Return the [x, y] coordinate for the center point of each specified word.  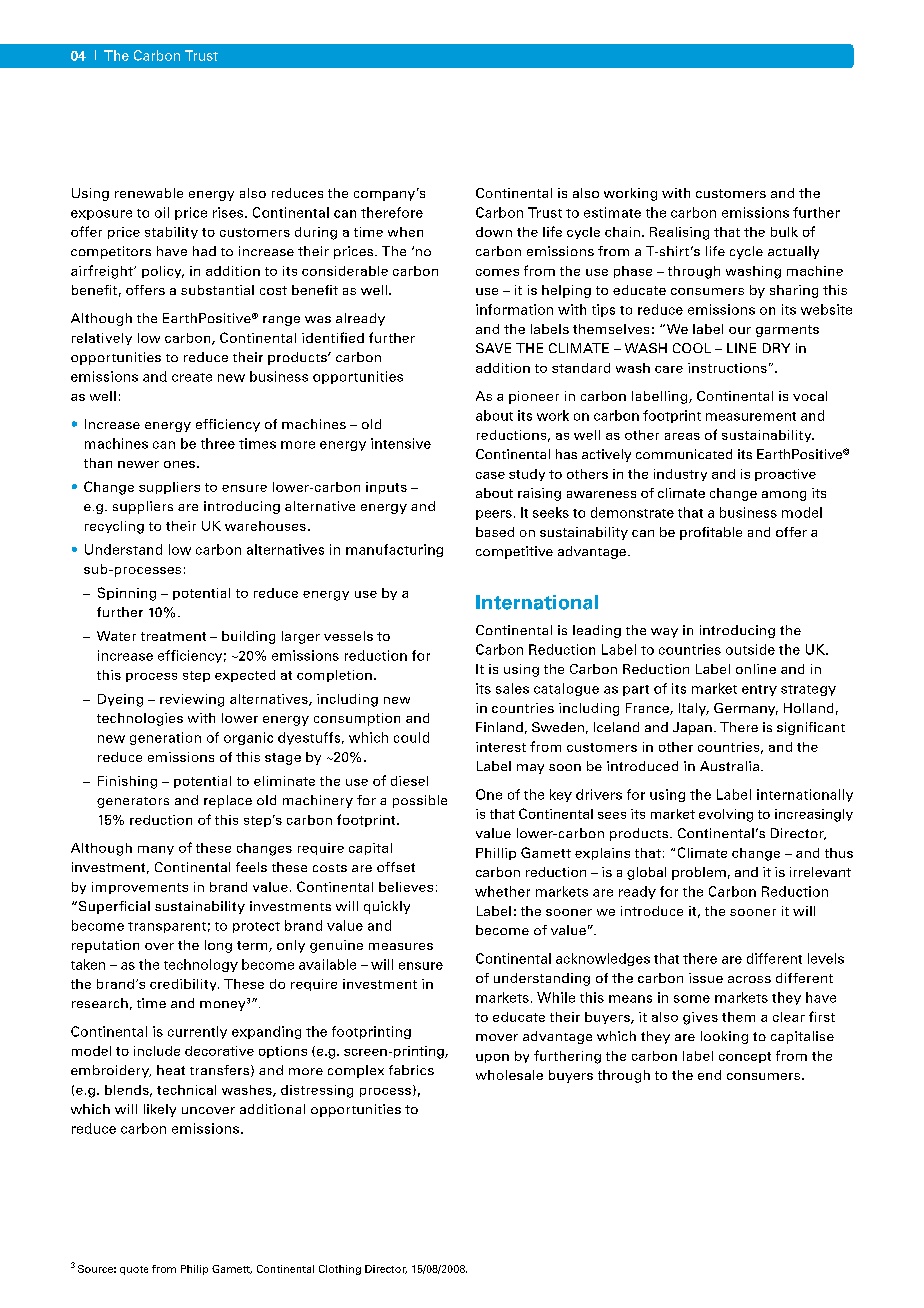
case [490, 475]
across [749, 979]
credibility [184, 985]
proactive [785, 475]
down [494, 232]
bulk [784, 232]
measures [401, 946]
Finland [499, 727]
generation [165, 738]
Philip [194, 1270]
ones [179, 464]
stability [171, 233]
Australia [729, 766]
